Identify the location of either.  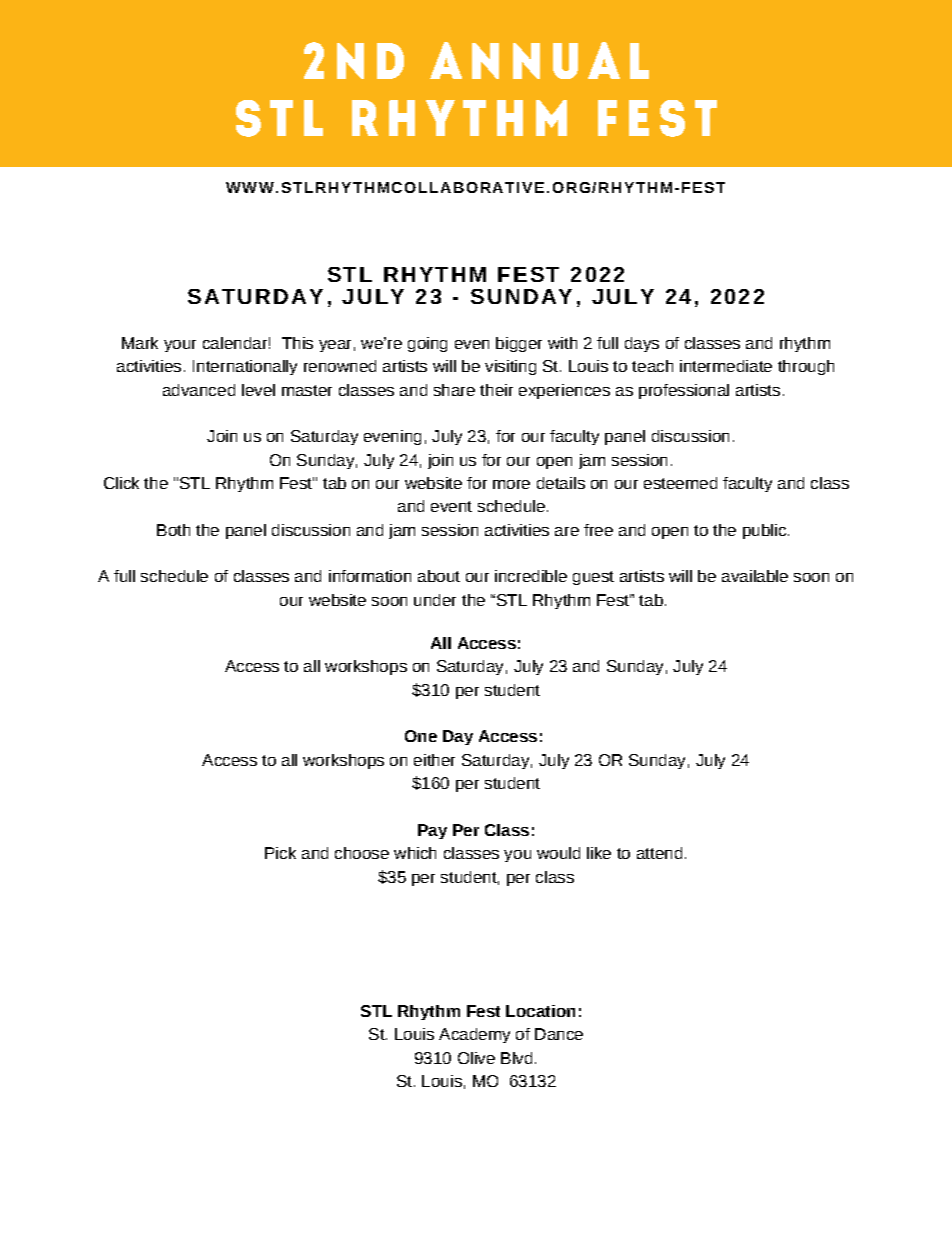
(434, 760).
